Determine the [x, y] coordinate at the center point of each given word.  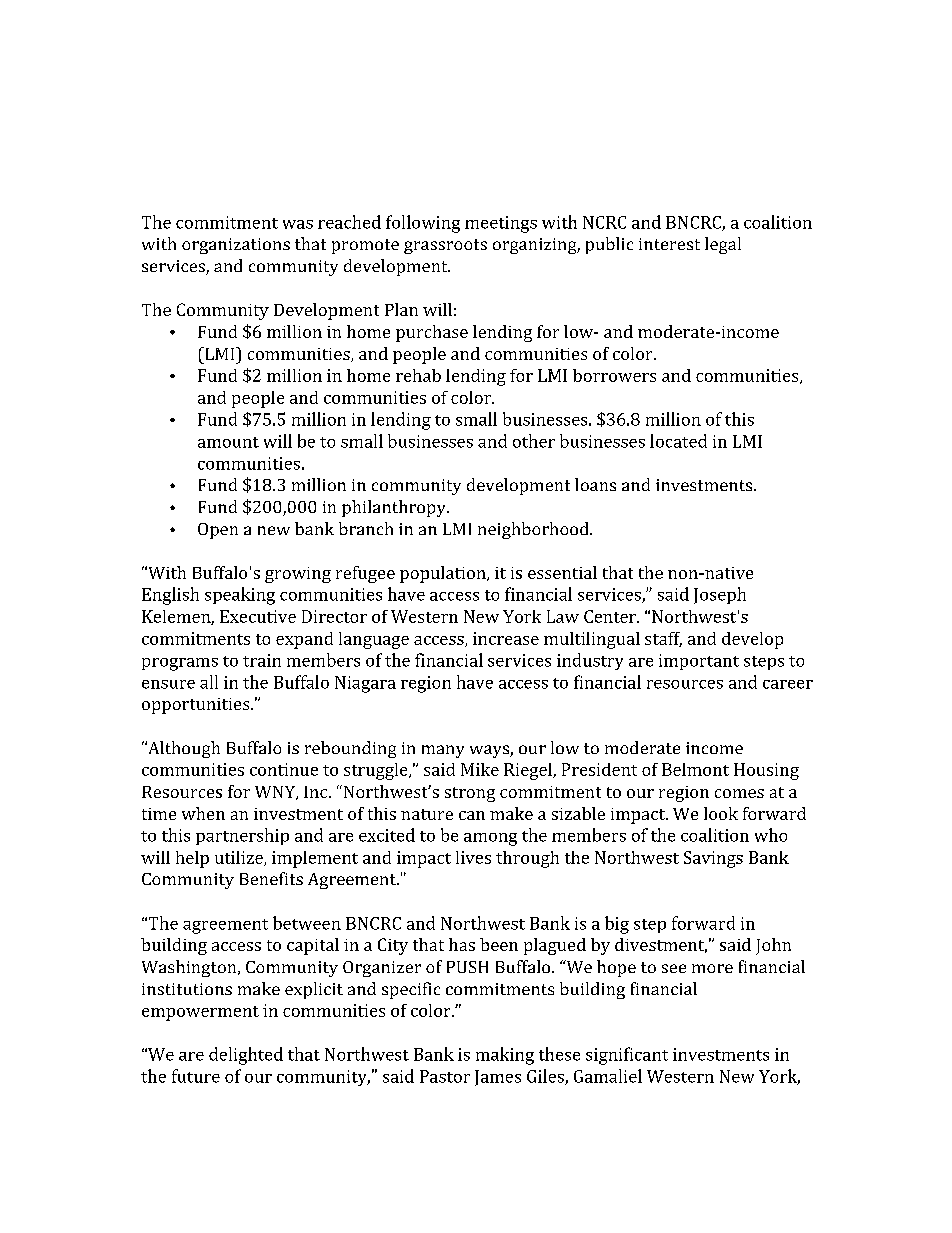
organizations [236, 246]
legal [723, 245]
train [262, 660]
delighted [246, 1056]
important [699, 662]
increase [506, 638]
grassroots [445, 246]
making [505, 1056]
